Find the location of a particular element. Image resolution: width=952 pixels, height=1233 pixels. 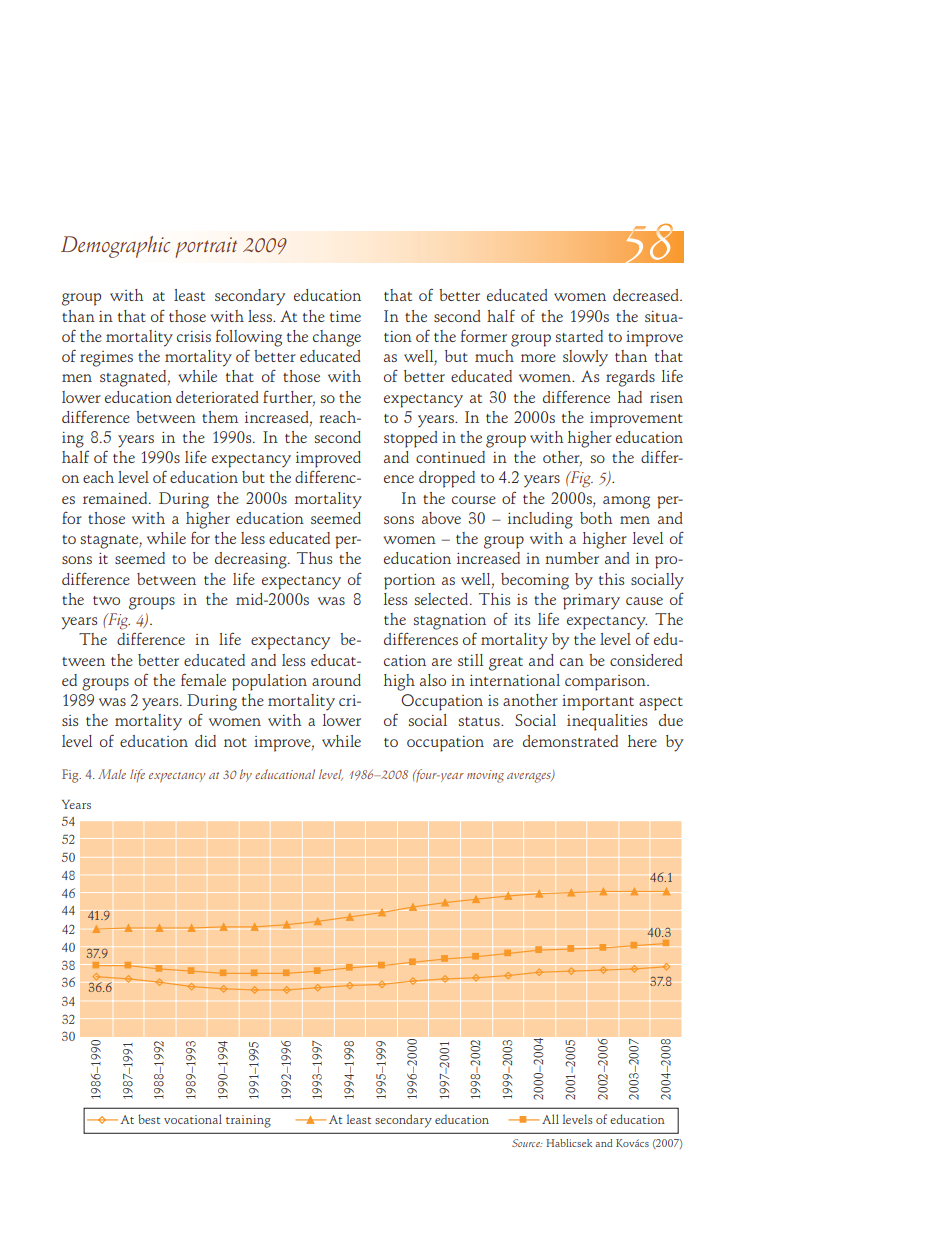

primary is located at coordinates (591, 602).
